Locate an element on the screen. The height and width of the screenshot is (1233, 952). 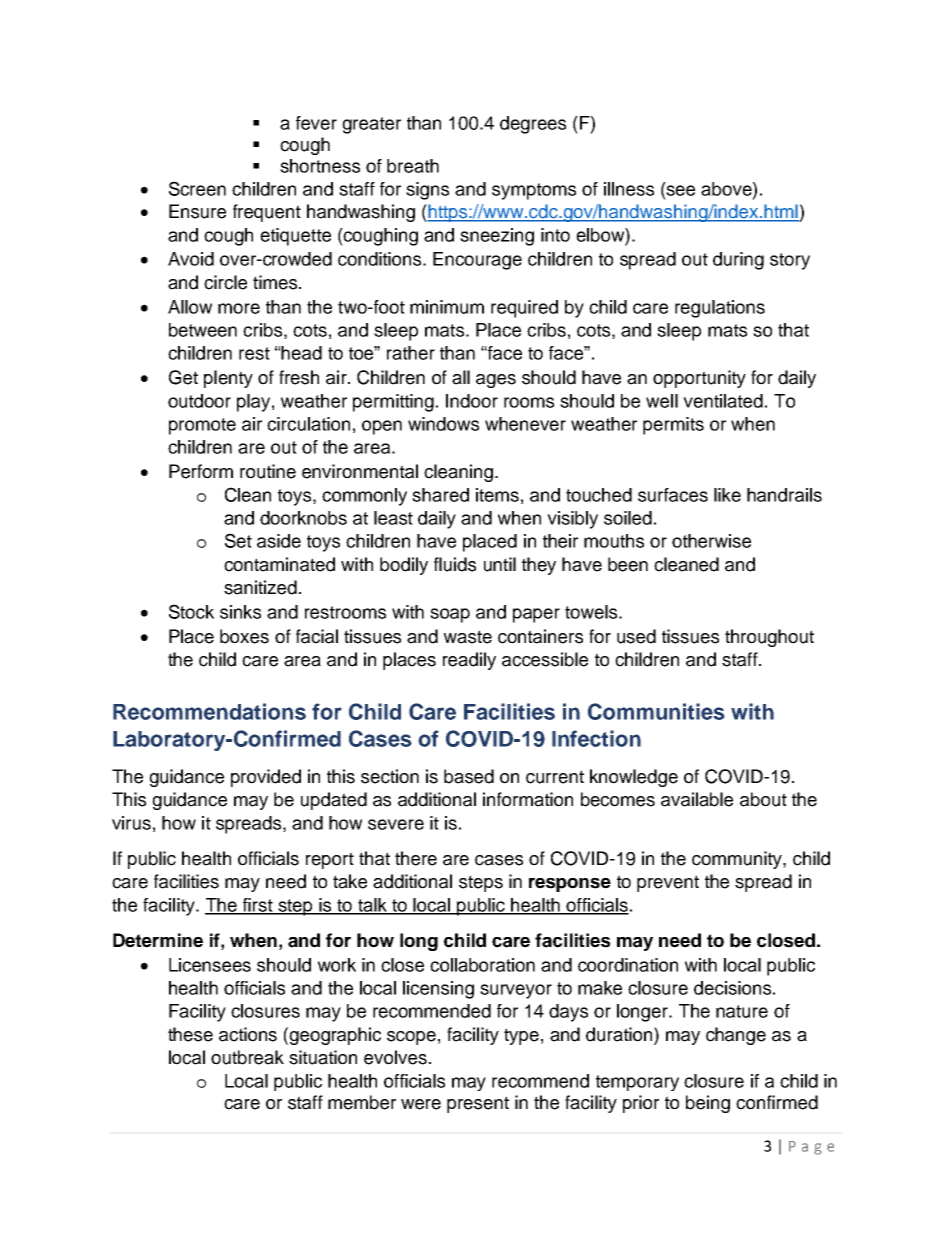
items is located at coordinates (497, 495).
